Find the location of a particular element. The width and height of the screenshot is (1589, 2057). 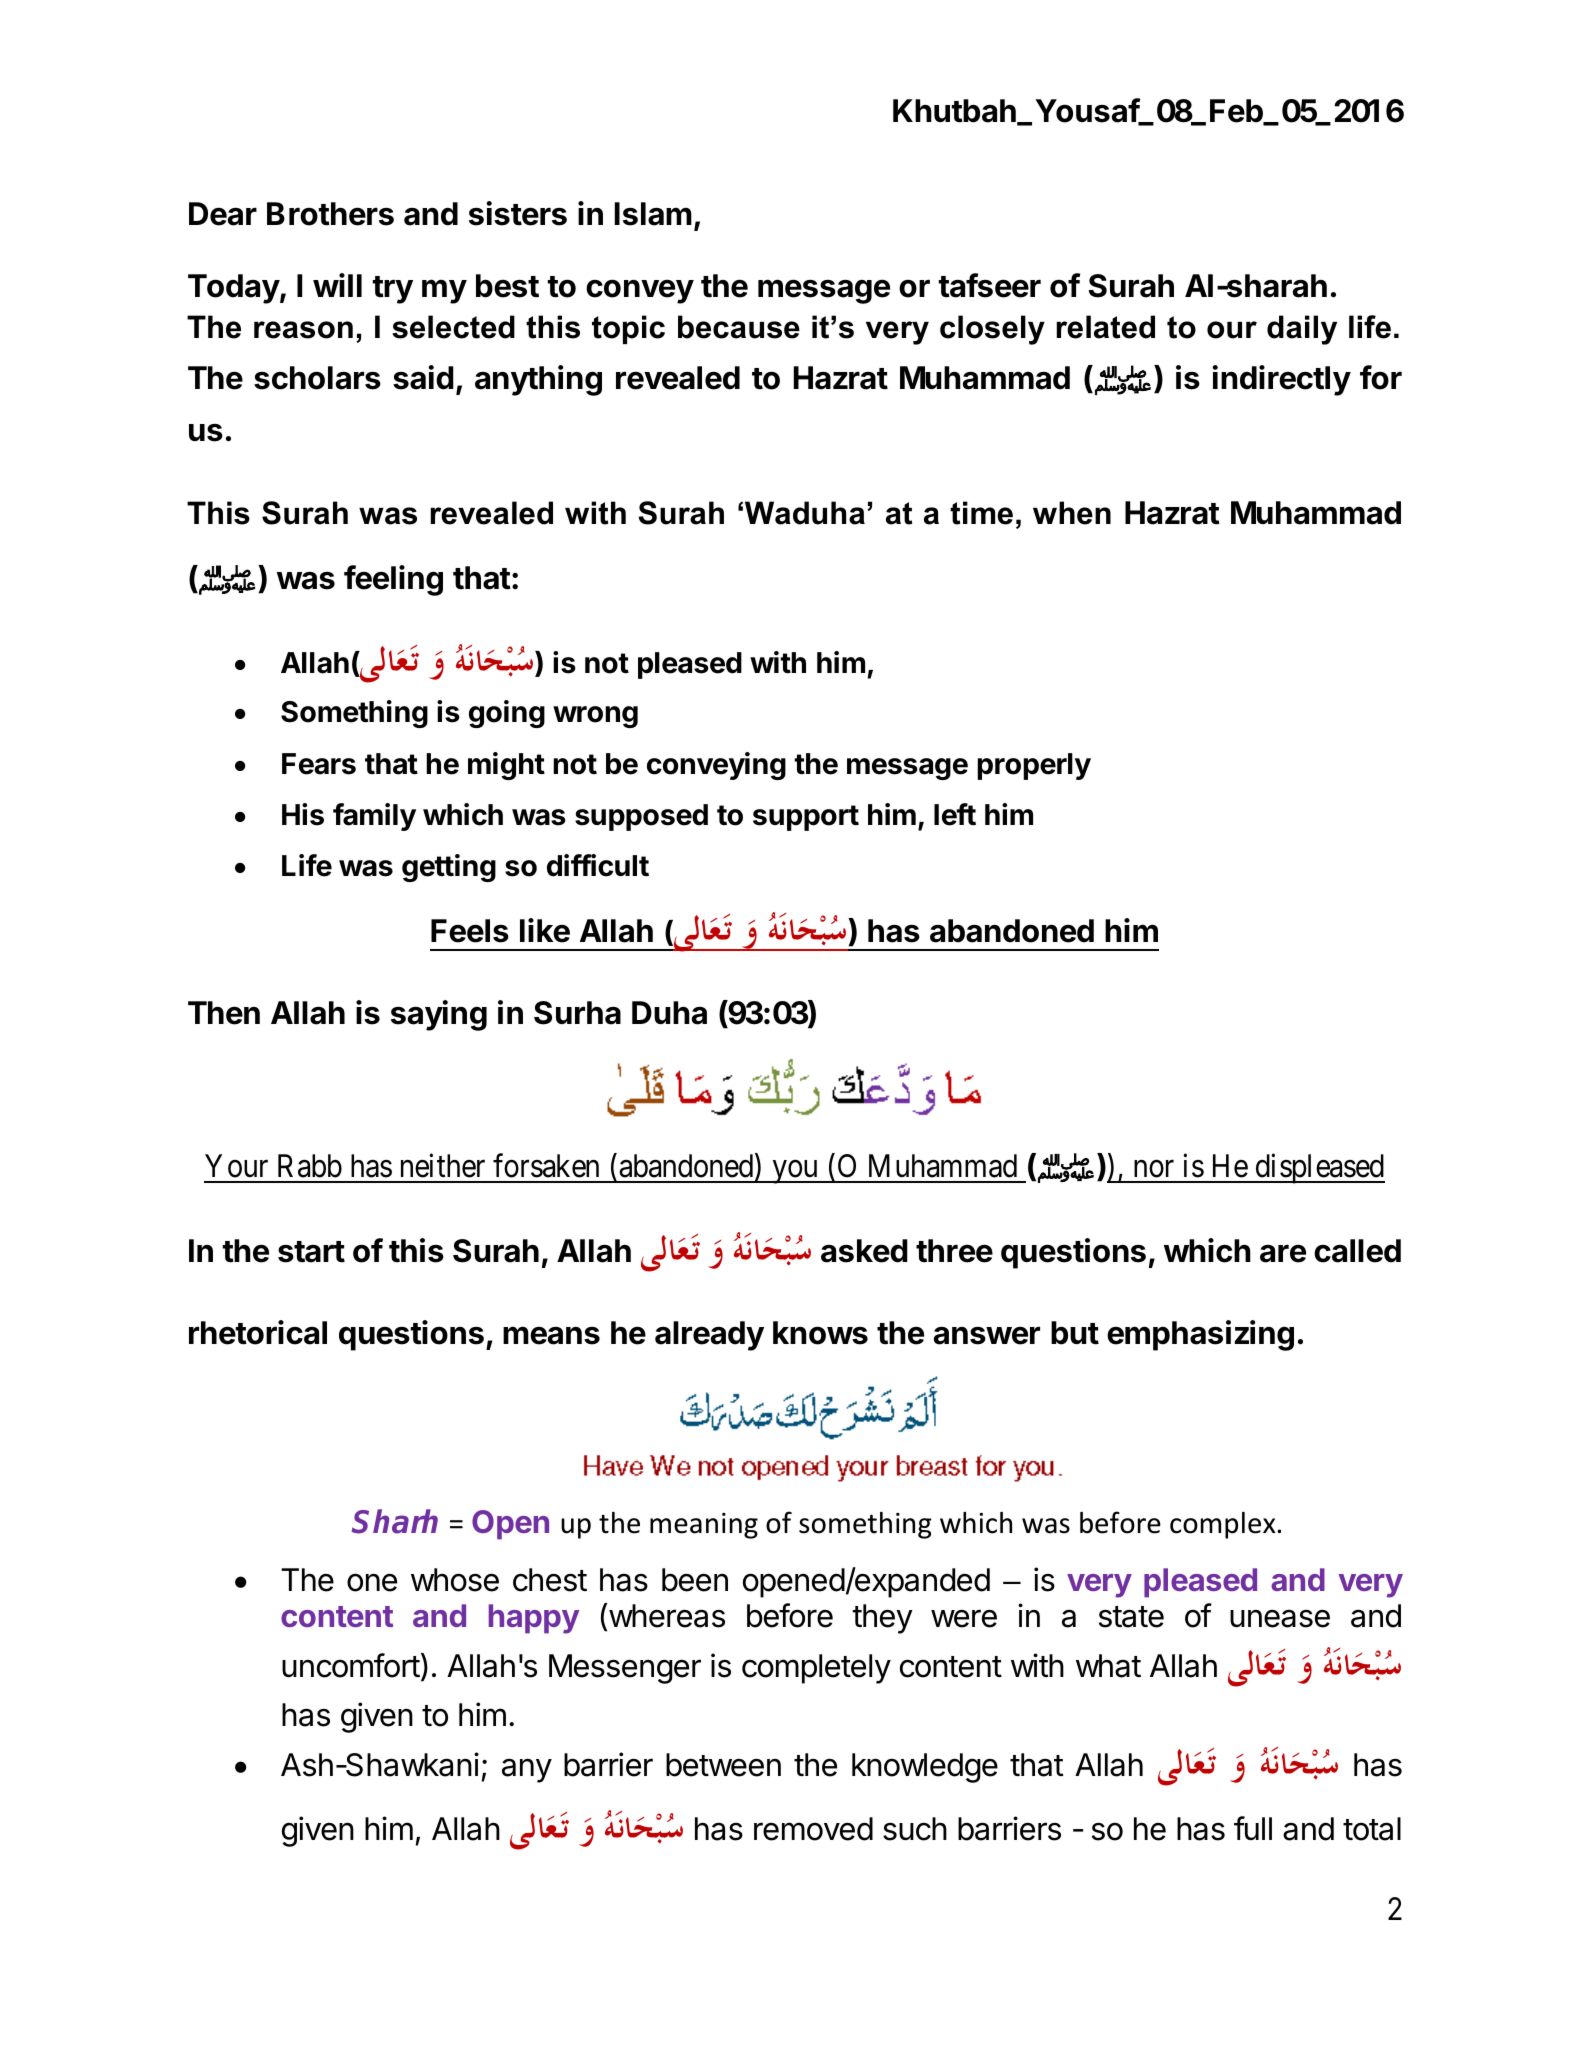

happy is located at coordinates (534, 1619).
